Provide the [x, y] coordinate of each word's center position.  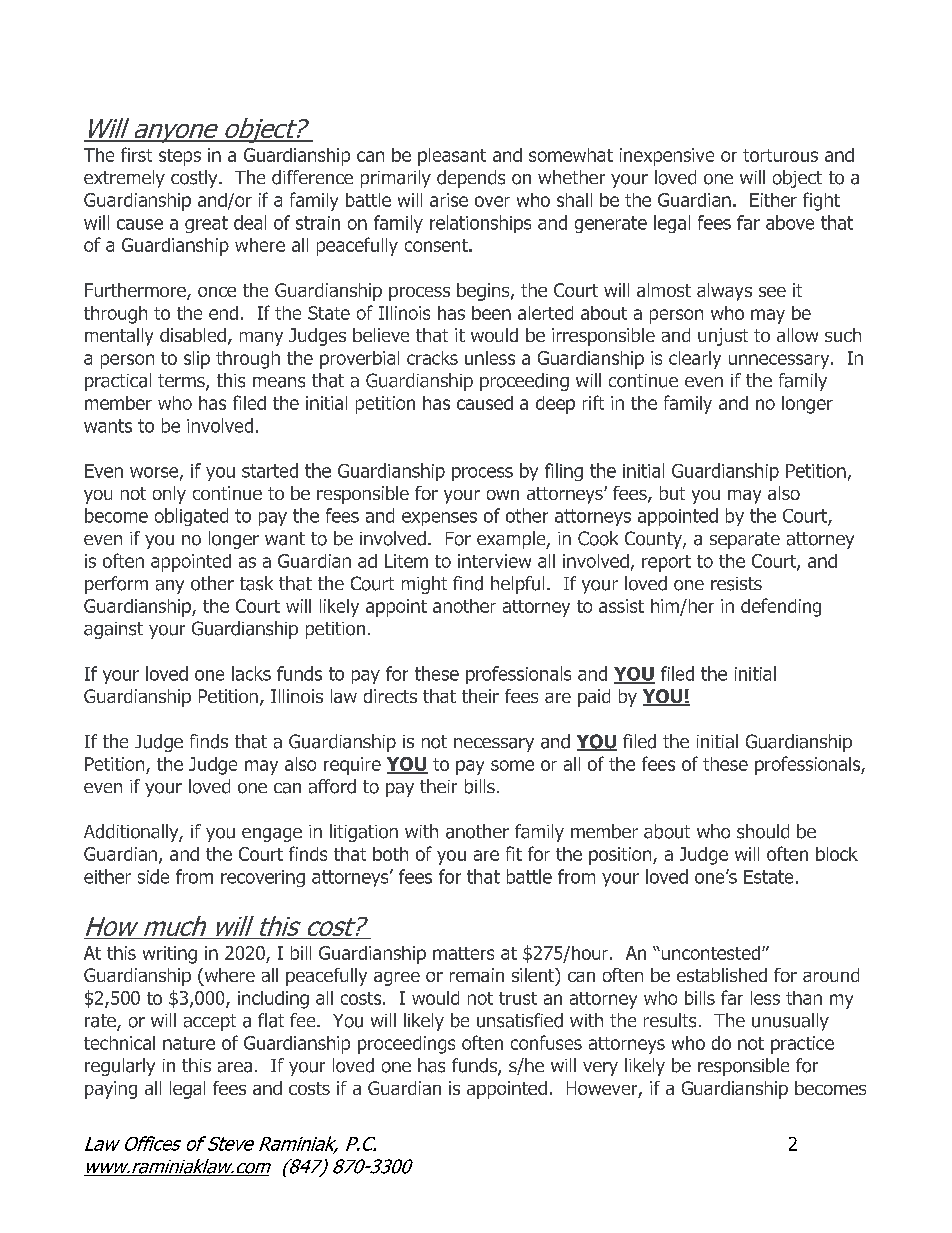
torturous [780, 155]
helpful [517, 585]
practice [802, 1045]
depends [471, 179]
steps [180, 157]
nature [189, 1043]
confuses [546, 1042]
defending [781, 607]
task [256, 583]
